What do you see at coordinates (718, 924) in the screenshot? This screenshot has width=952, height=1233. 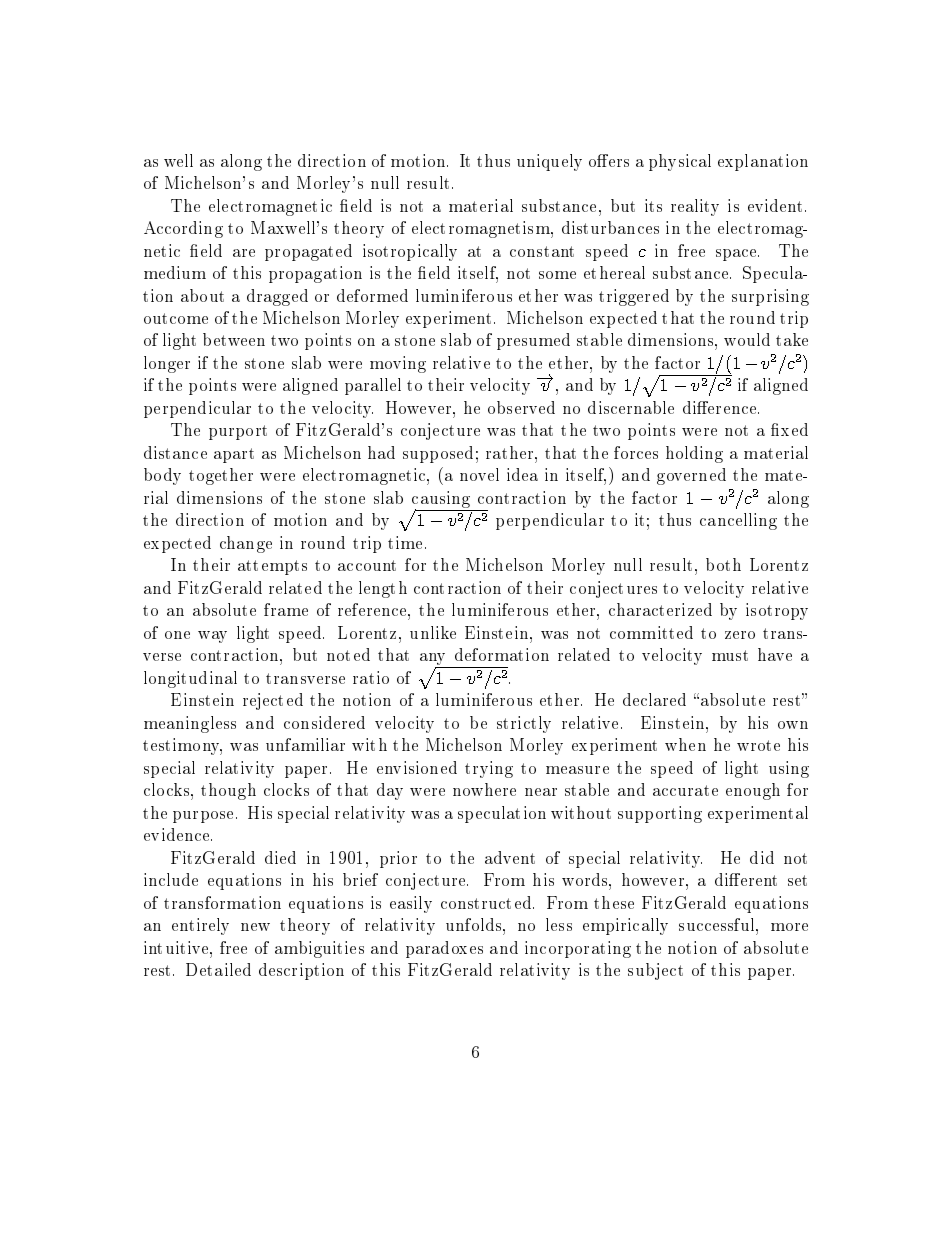 I see `successful` at bounding box center [718, 924].
